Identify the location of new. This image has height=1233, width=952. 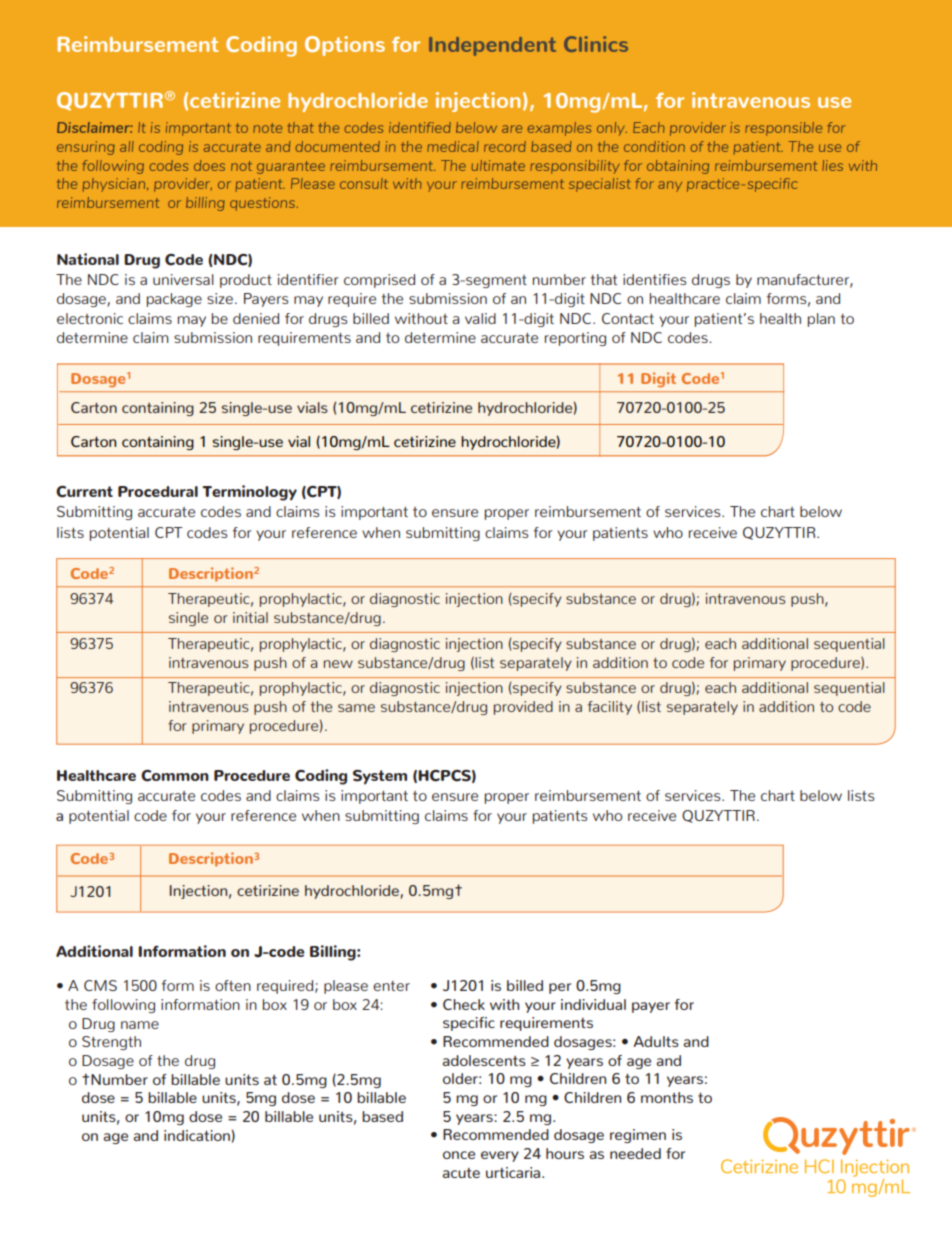
(338, 664).
